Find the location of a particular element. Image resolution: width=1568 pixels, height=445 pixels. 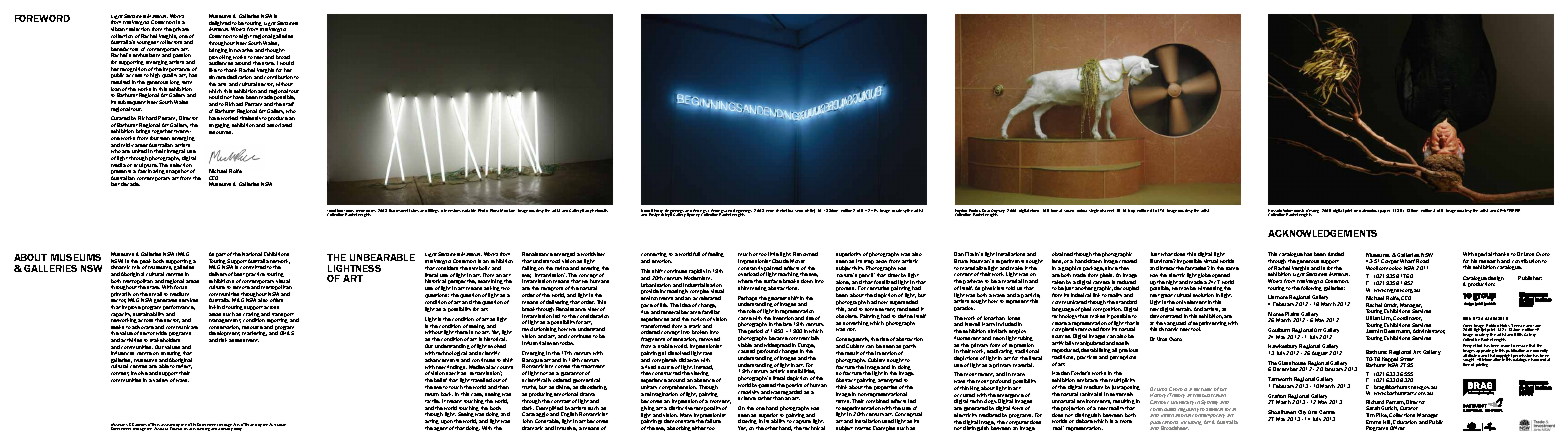

Acknowledgements is located at coordinates (1322, 233).
